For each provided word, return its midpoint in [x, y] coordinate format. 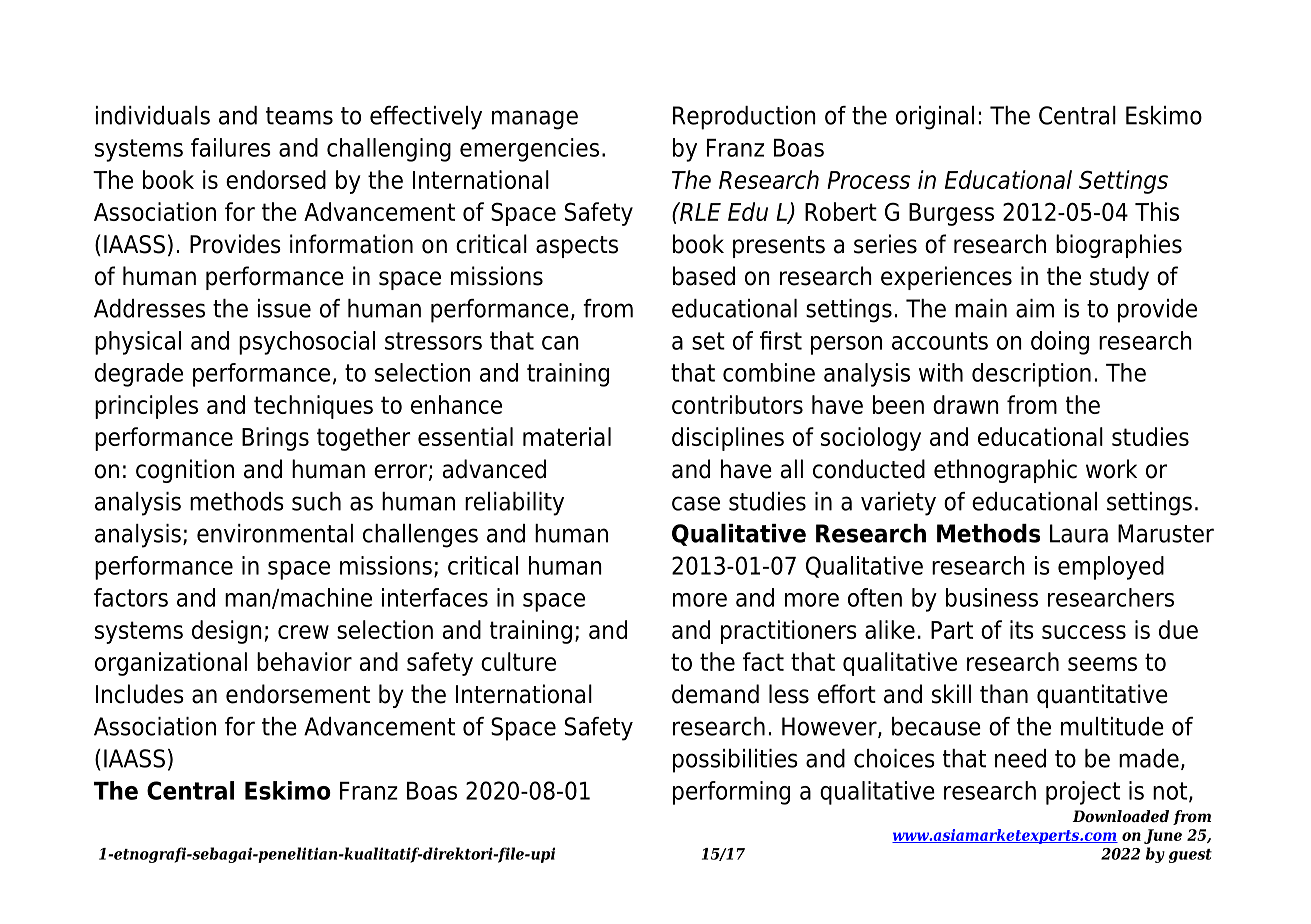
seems [1102, 664]
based [704, 276]
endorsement [298, 694]
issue [284, 308]
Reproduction [744, 118]
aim [1035, 308]
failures [231, 147]
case [696, 503]
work [1111, 469]
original [935, 118]
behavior [304, 661]
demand [715, 694]
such [316, 501]
